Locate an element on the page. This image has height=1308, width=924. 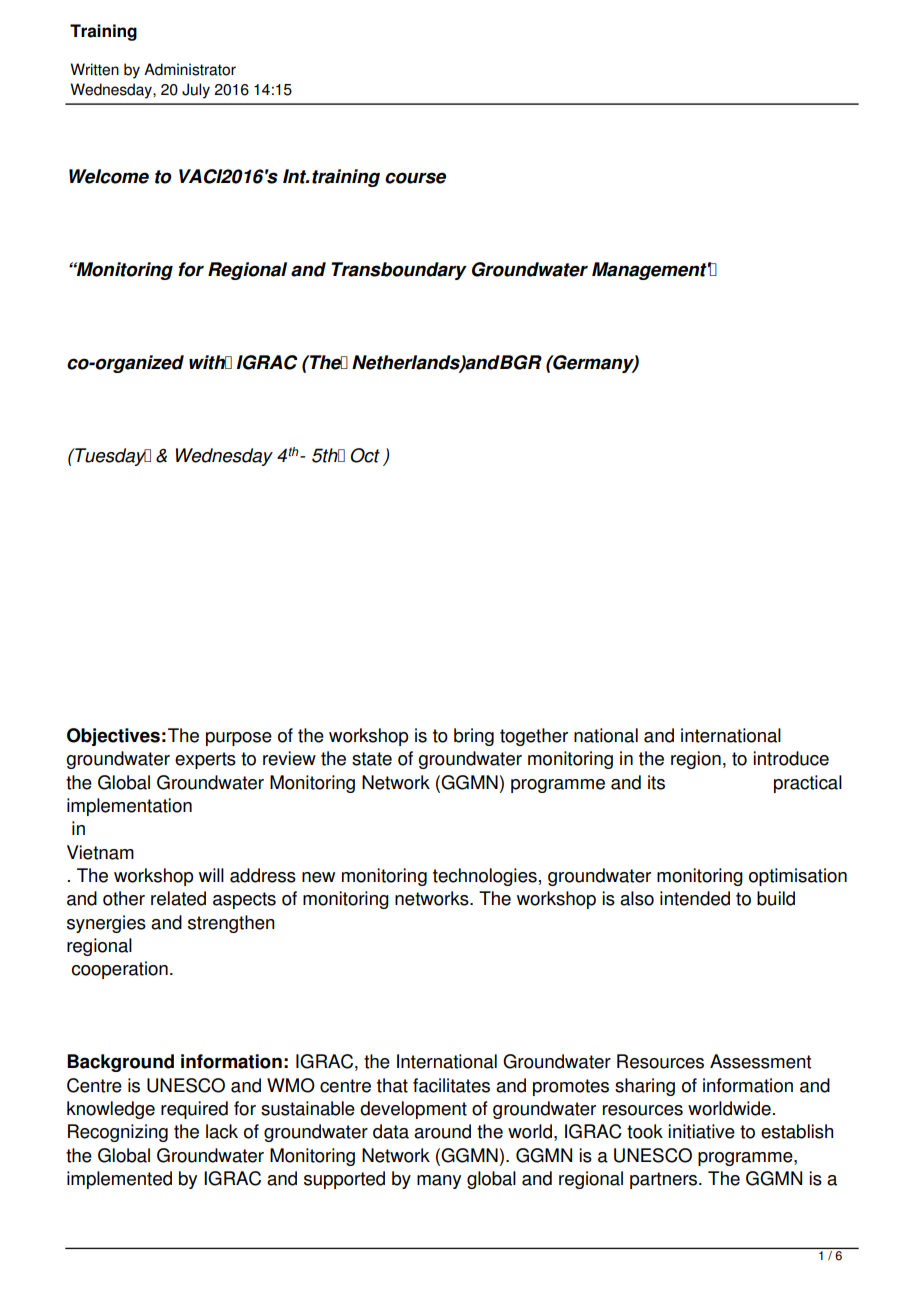
introduce is located at coordinates (791, 758).
